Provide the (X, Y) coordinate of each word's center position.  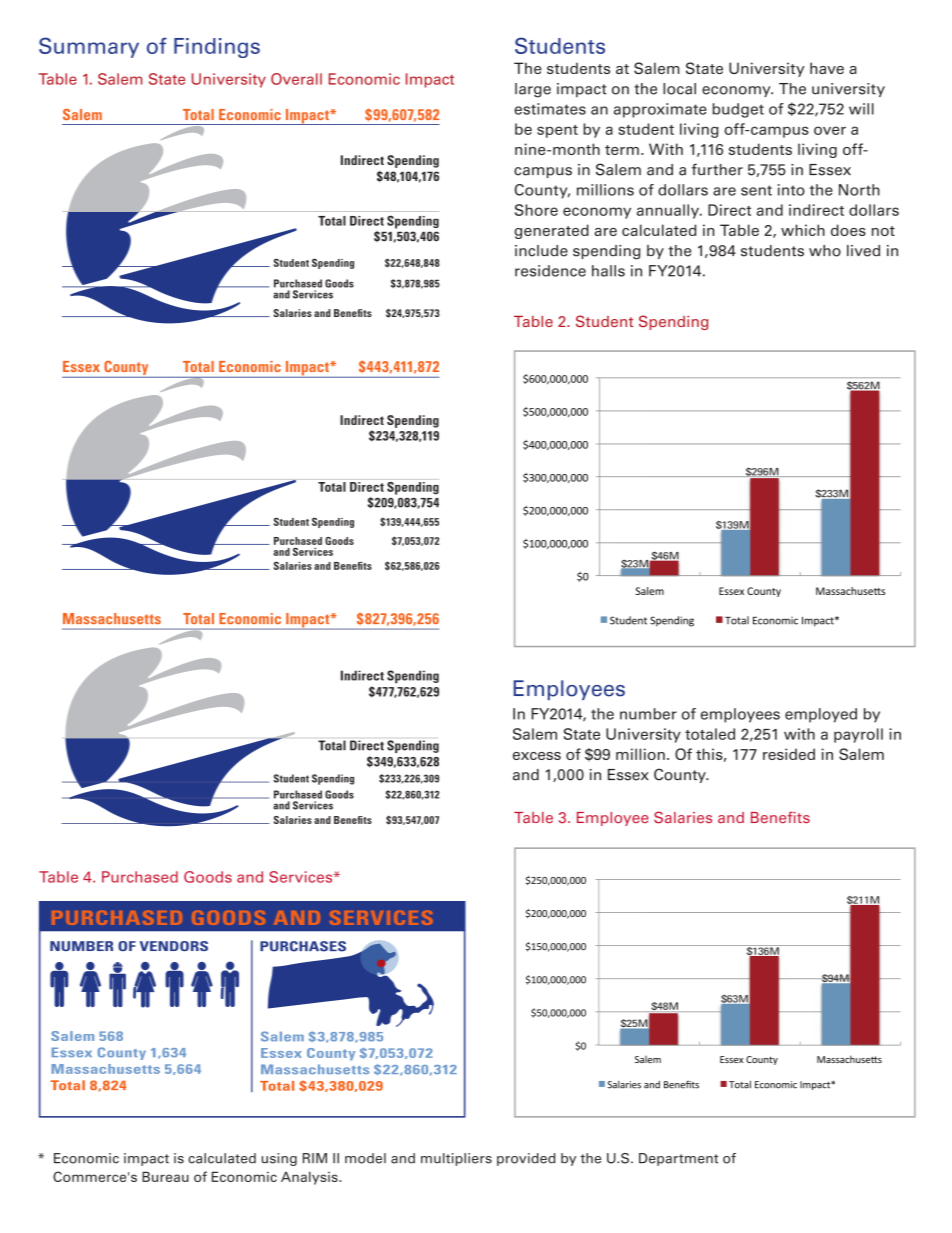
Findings (217, 48)
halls (608, 271)
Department (678, 1159)
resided (789, 754)
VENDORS (174, 946)
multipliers (456, 1159)
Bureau (165, 1176)
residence (550, 271)
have (827, 68)
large (533, 90)
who (825, 251)
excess (537, 756)
